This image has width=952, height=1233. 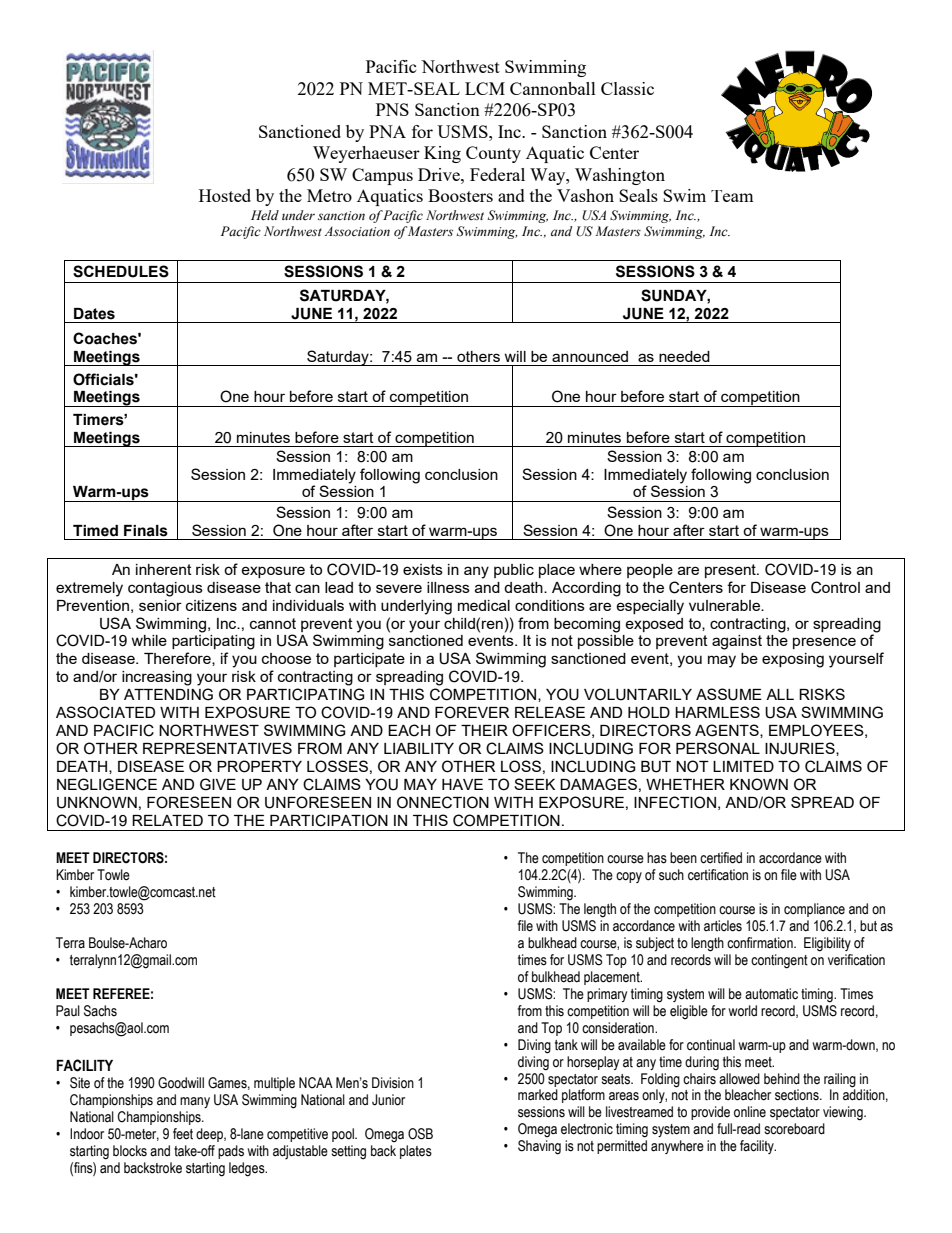 I want to click on against, so click(x=737, y=642).
